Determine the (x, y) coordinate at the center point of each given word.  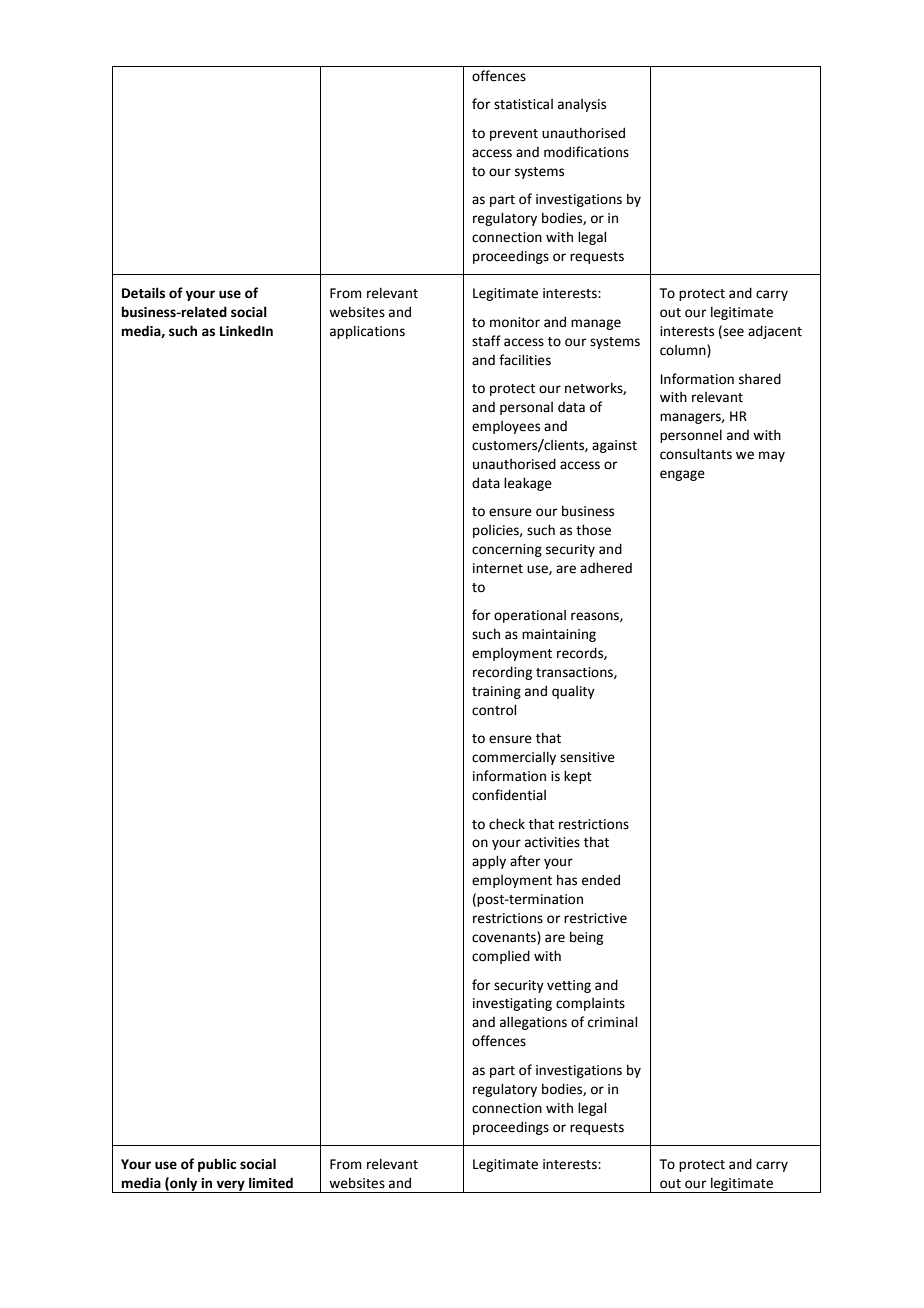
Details (143, 293)
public (217, 1165)
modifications (586, 152)
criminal (612, 1022)
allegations (533, 1023)
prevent (514, 135)
